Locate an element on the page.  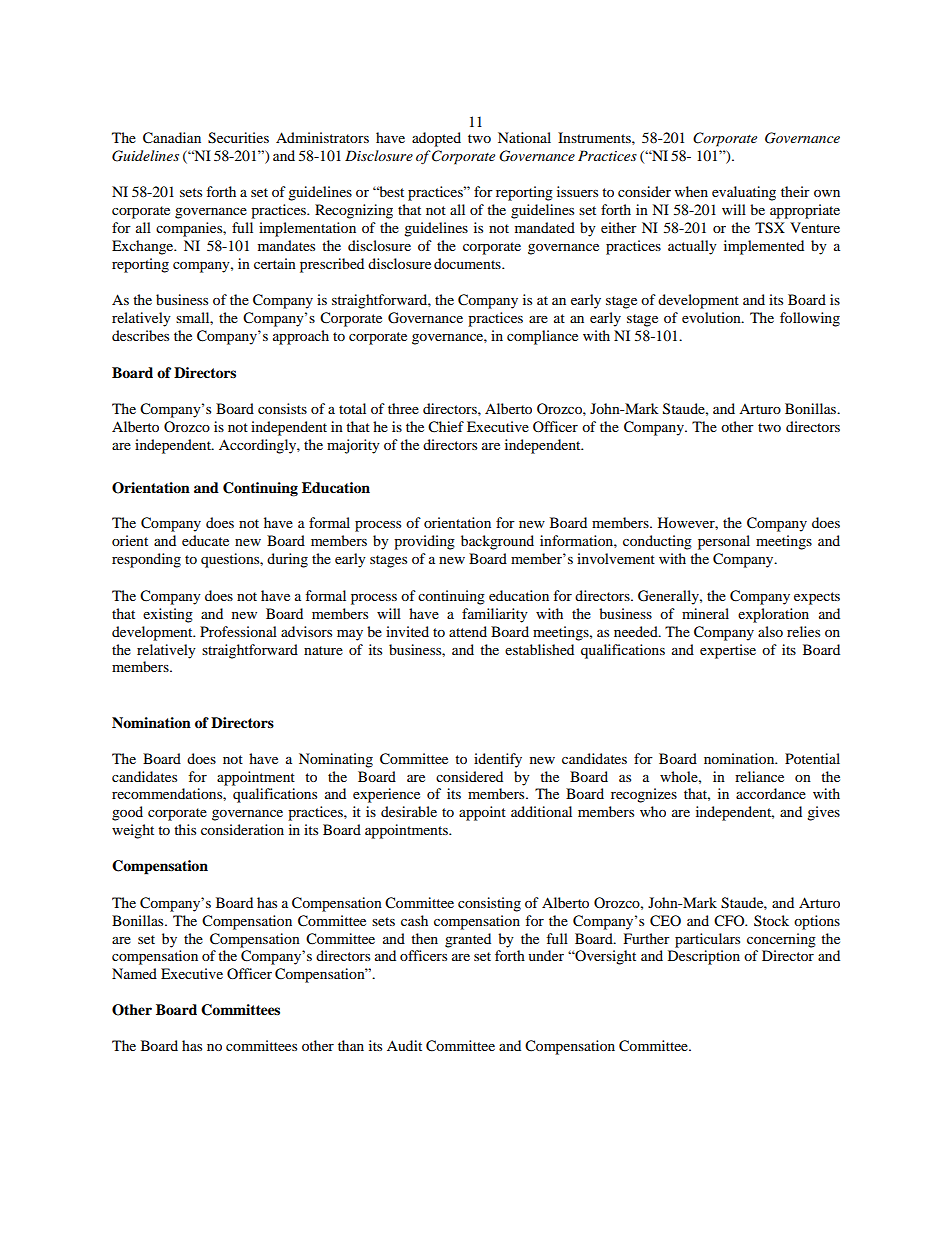
accordance is located at coordinates (771, 793).
